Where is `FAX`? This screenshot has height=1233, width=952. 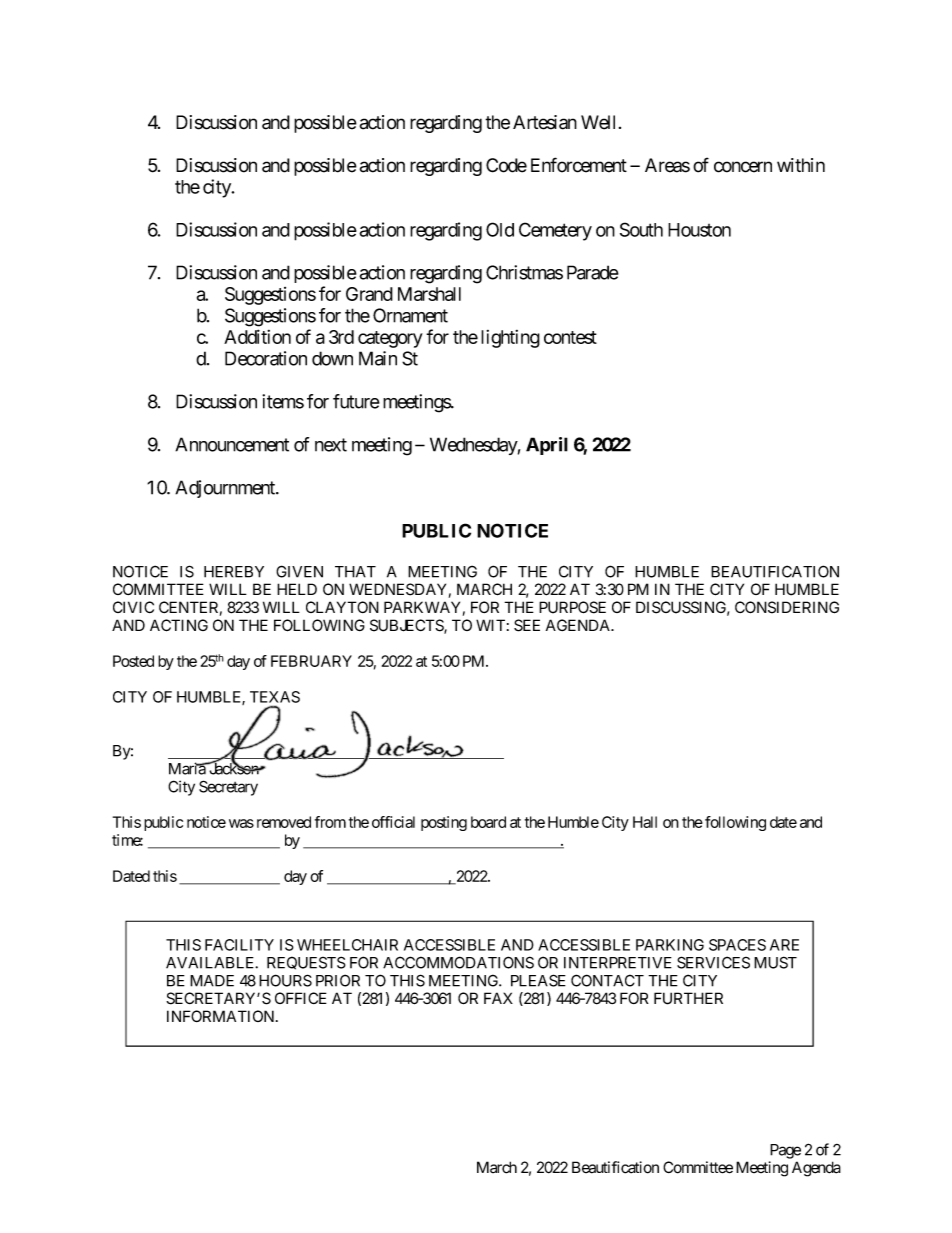 FAX is located at coordinates (498, 998).
